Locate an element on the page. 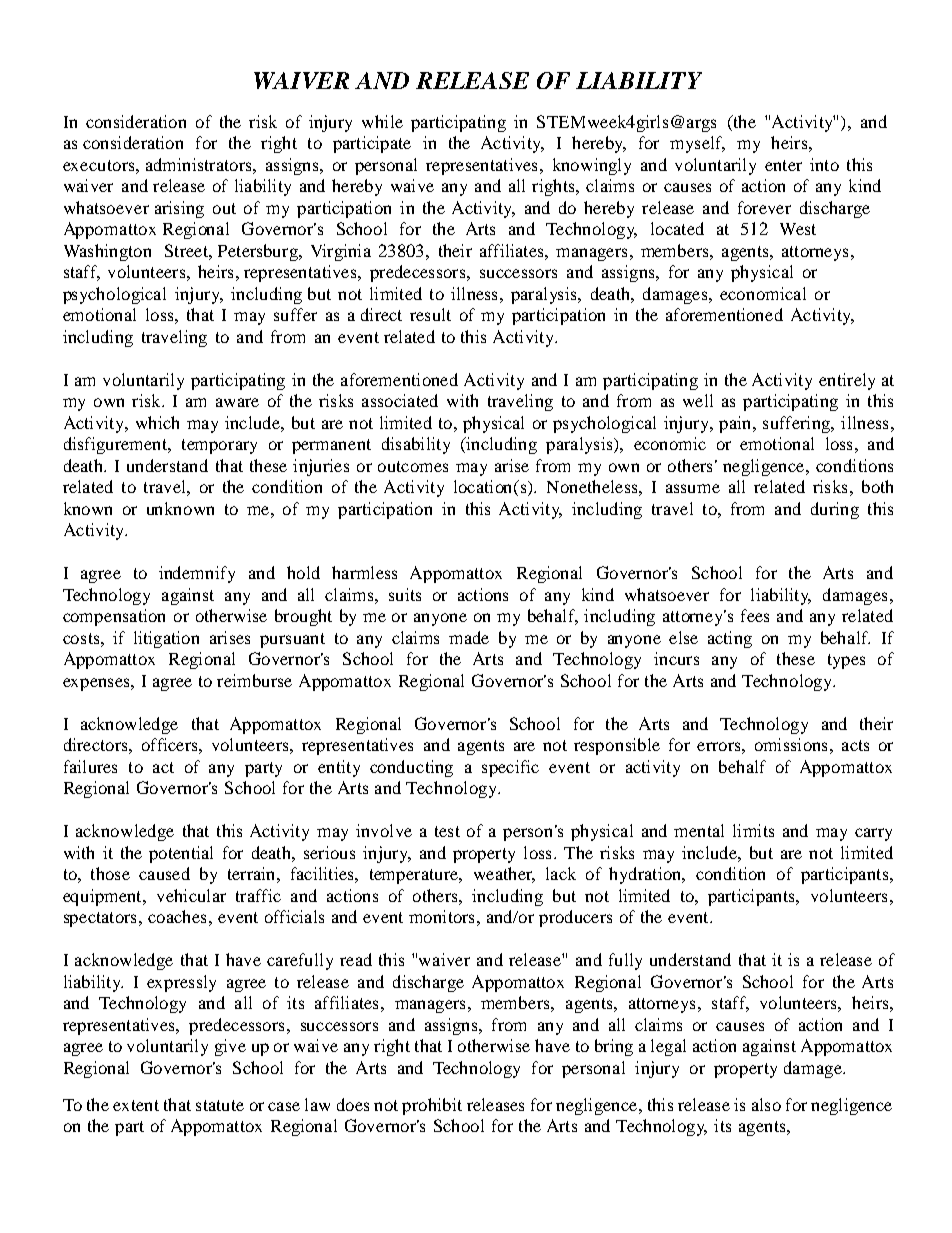 The image size is (952, 1233). test is located at coordinates (447, 831).
